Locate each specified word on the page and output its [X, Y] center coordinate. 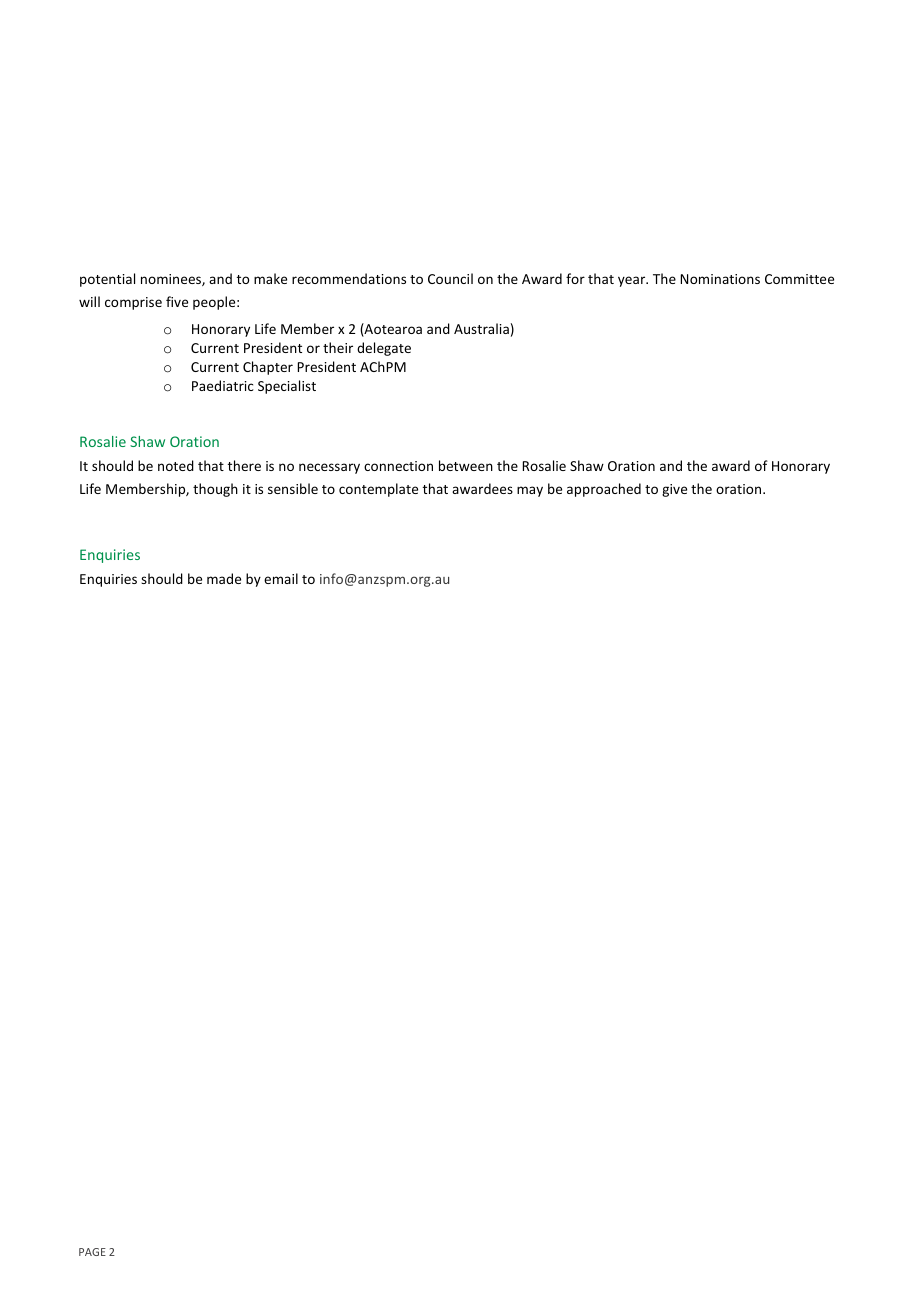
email [281, 578]
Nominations [720, 279]
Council [450, 278]
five [177, 301]
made [224, 578]
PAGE [92, 1252]
